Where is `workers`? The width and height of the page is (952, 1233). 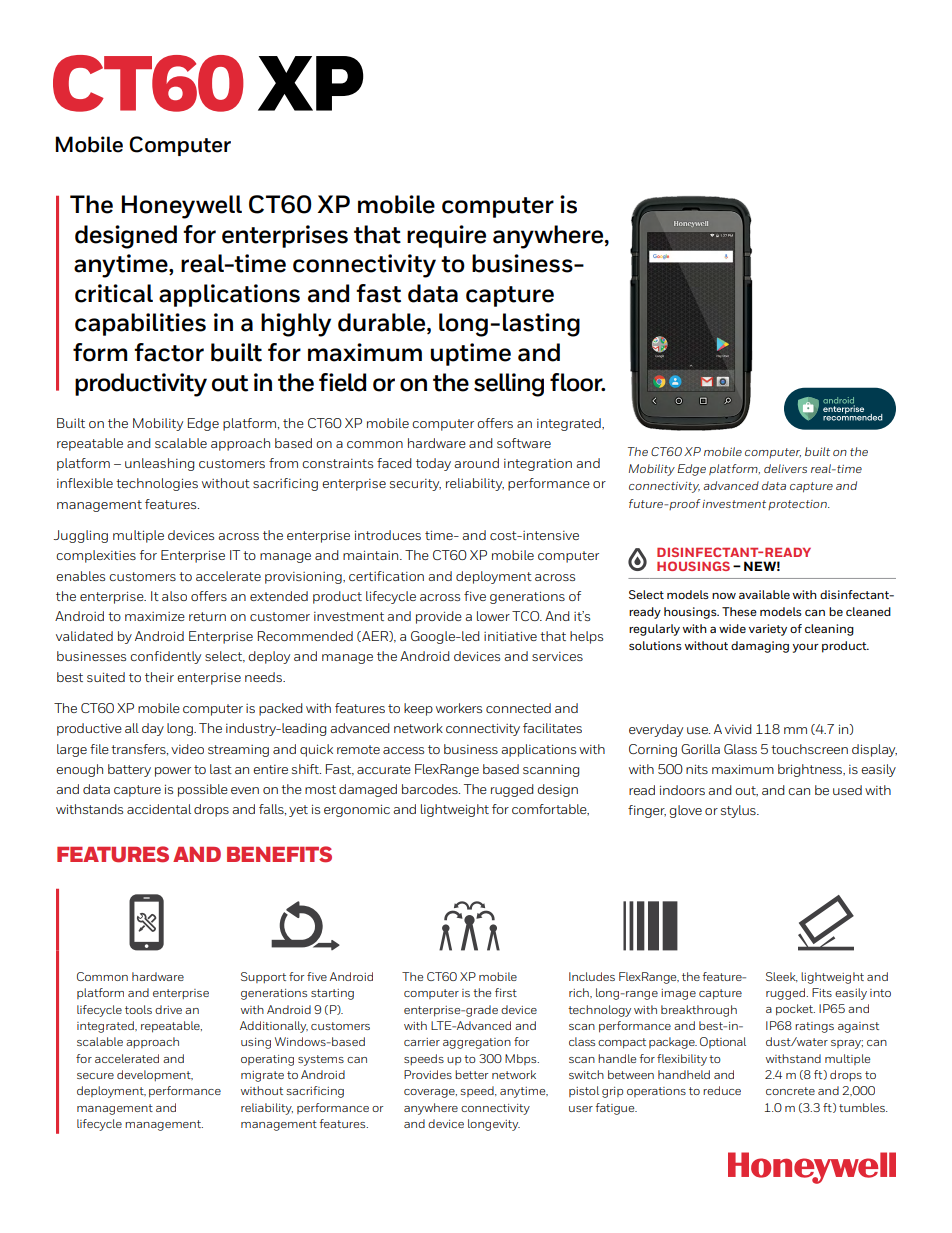
workers is located at coordinates (459, 708).
